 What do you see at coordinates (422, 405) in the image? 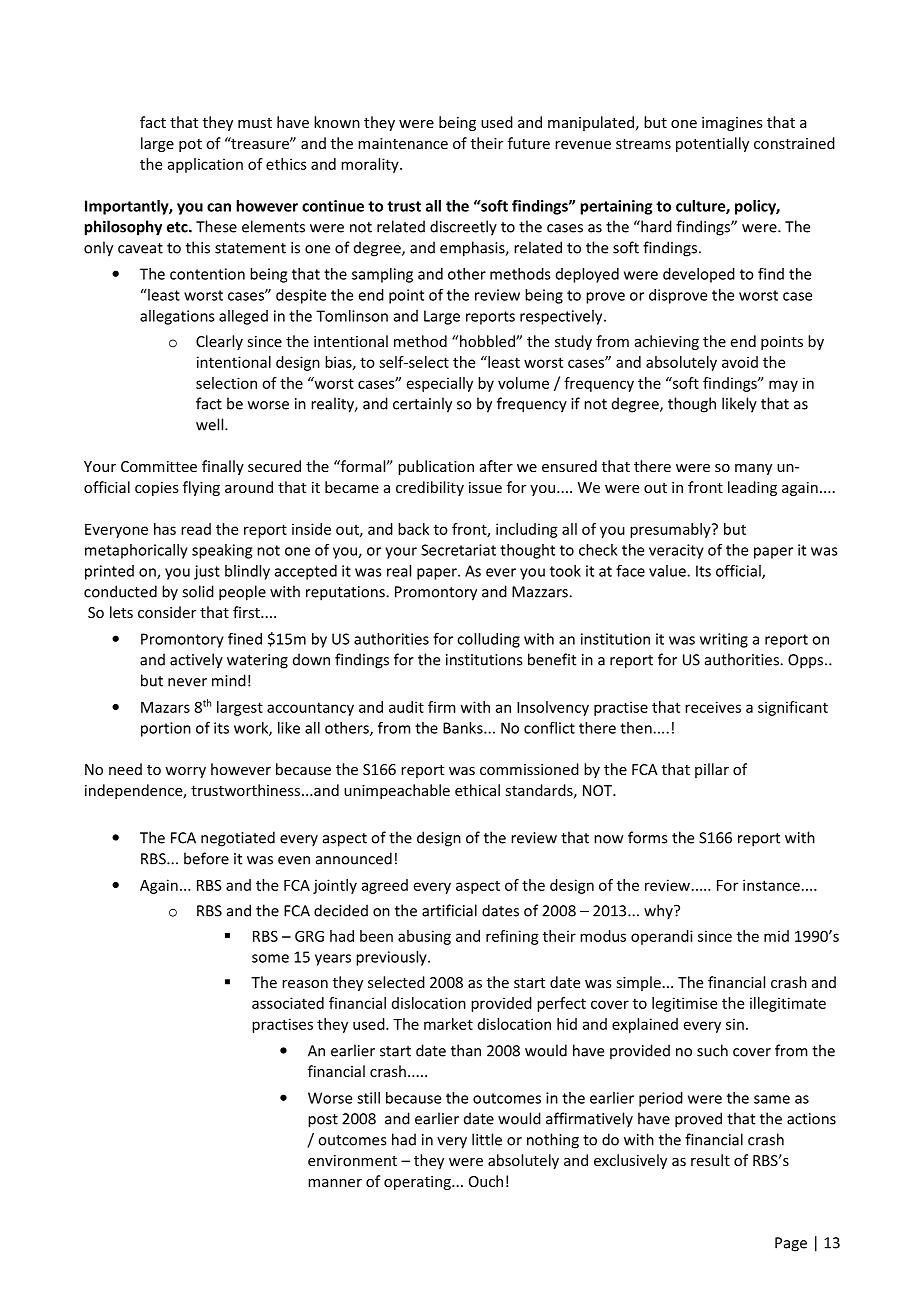
I see `certainly` at bounding box center [422, 405].
